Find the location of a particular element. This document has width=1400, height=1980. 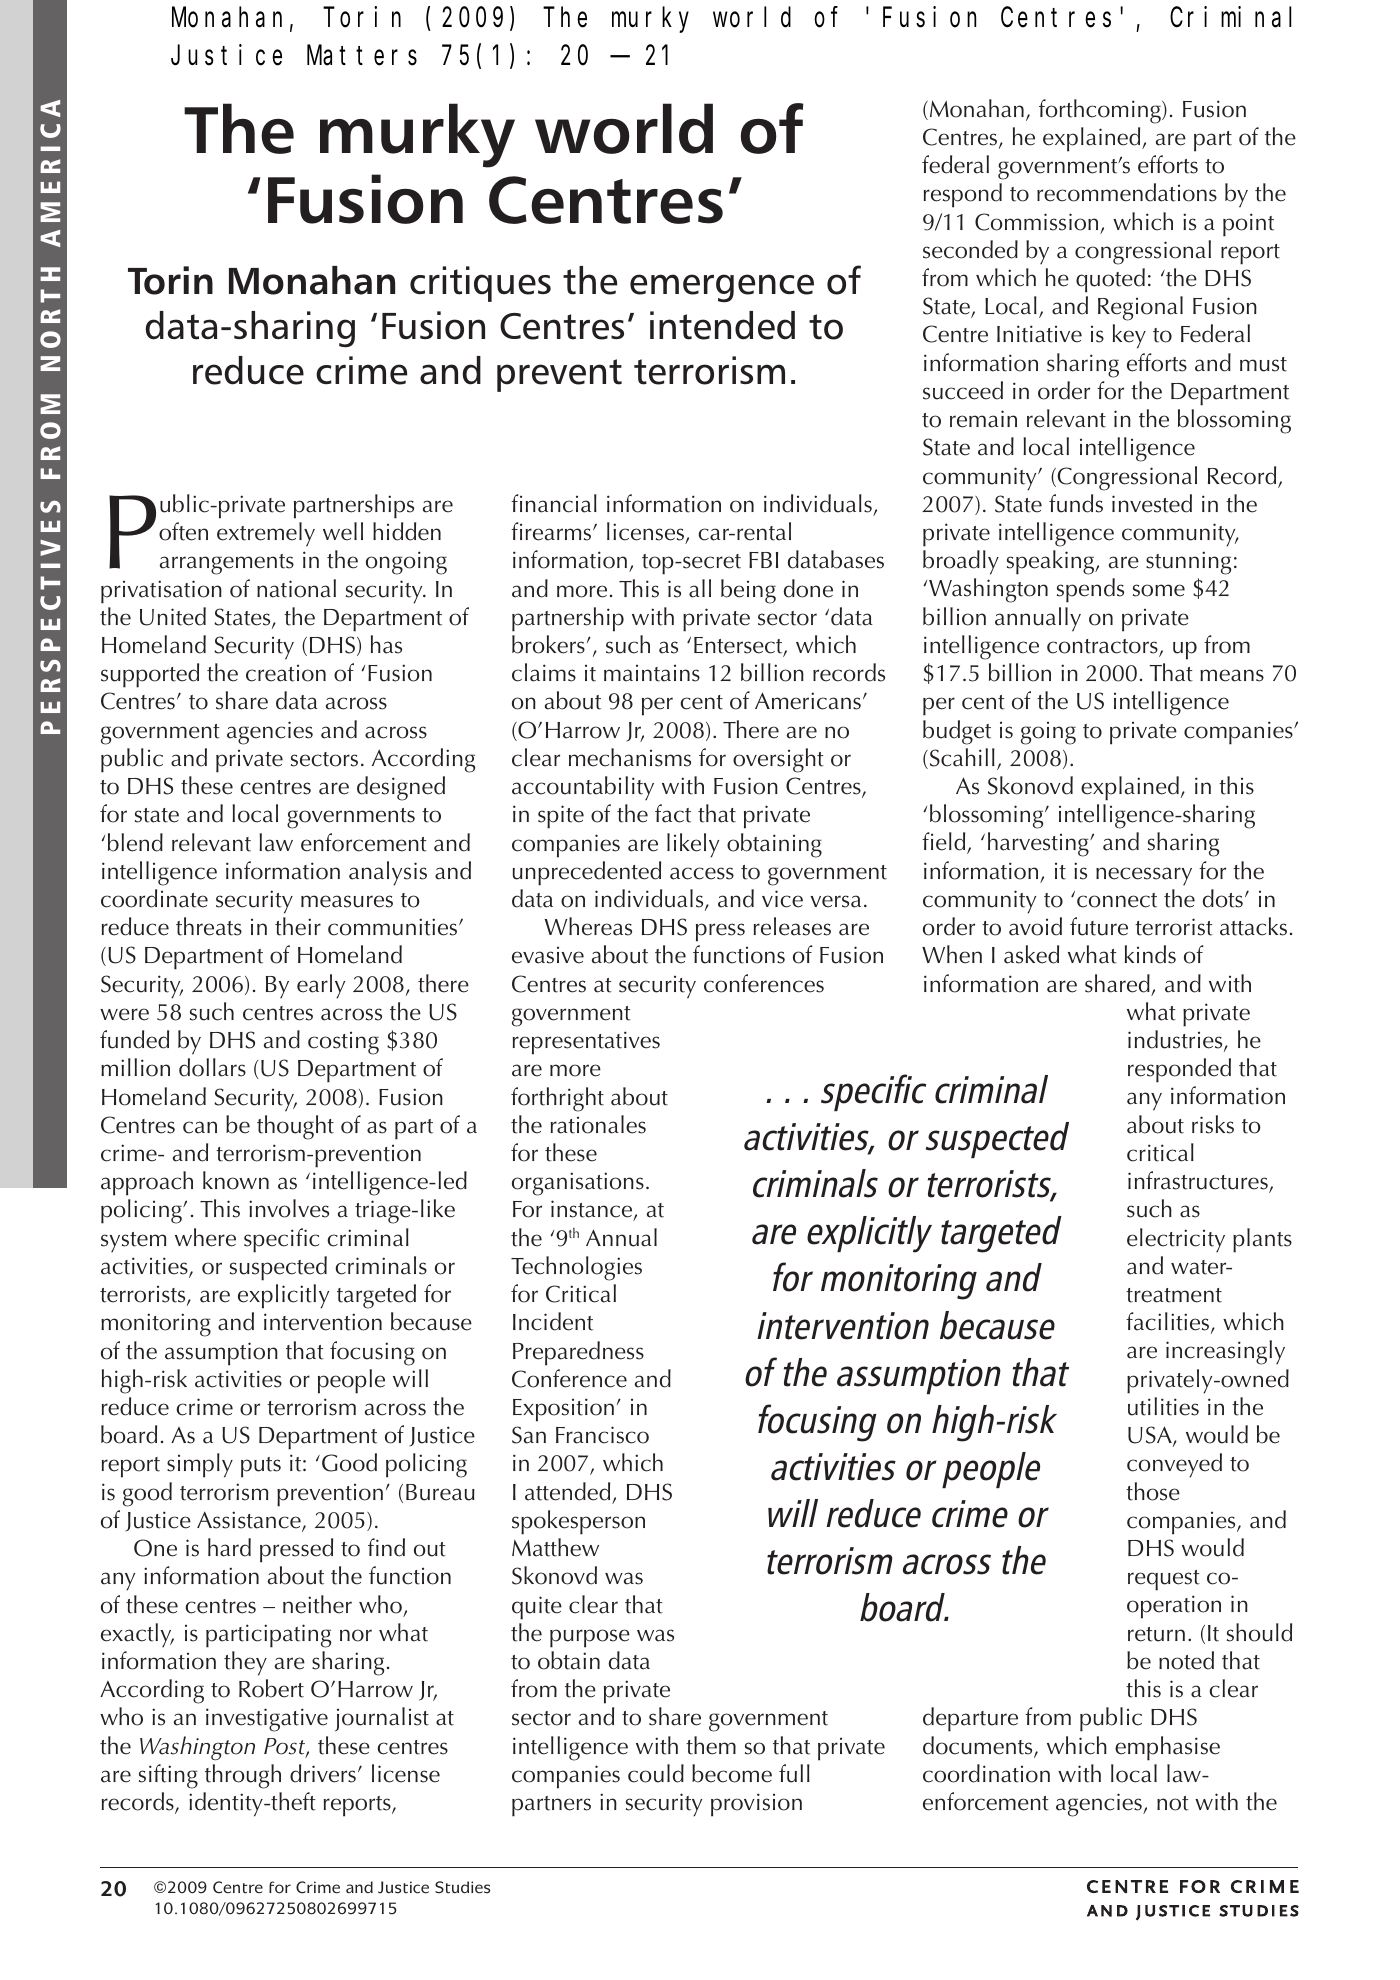

involves is located at coordinates (289, 1208).
